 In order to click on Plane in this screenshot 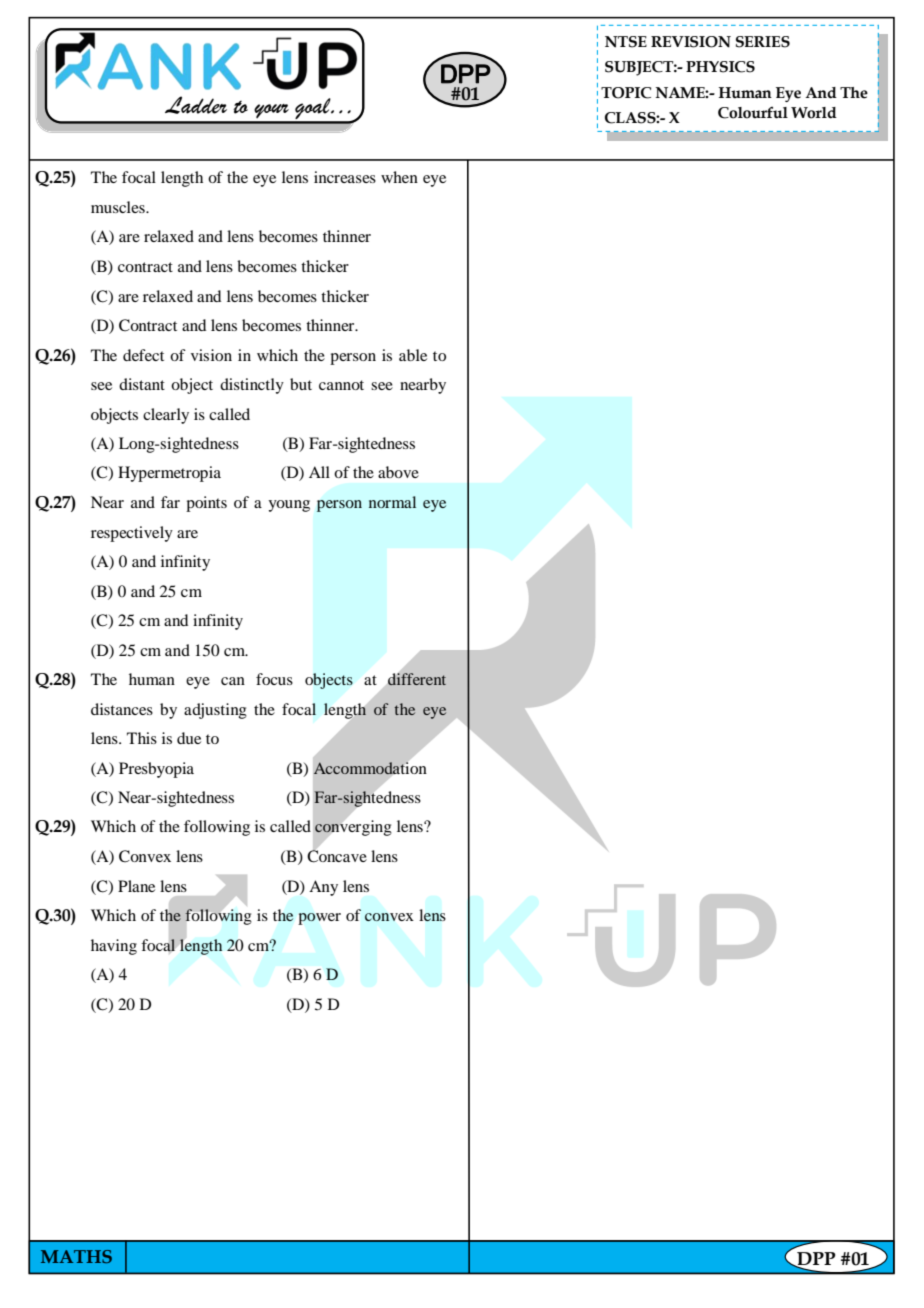, I will do `click(136, 886)`.
